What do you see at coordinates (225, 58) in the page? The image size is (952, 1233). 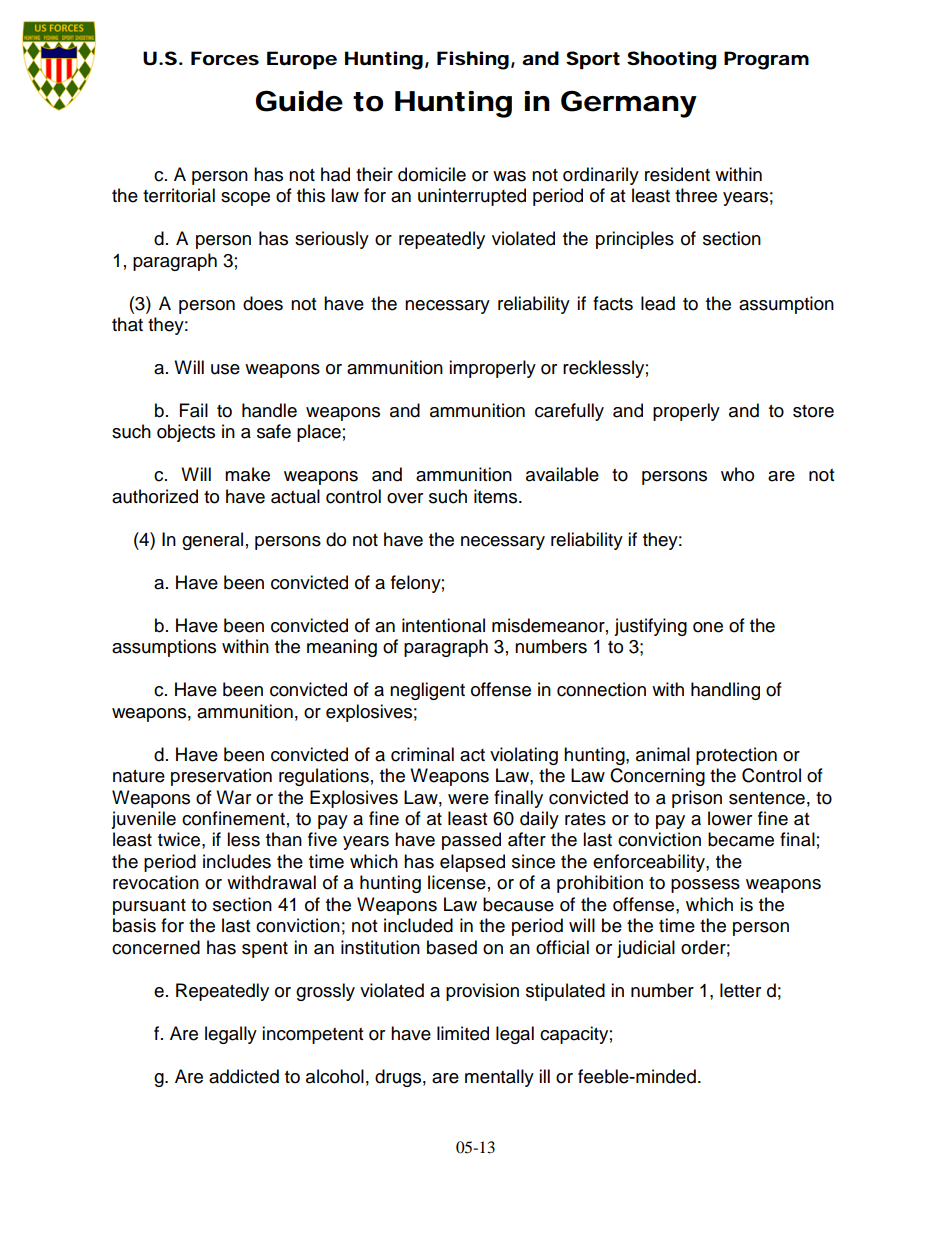 I see `Forces` at bounding box center [225, 58].
